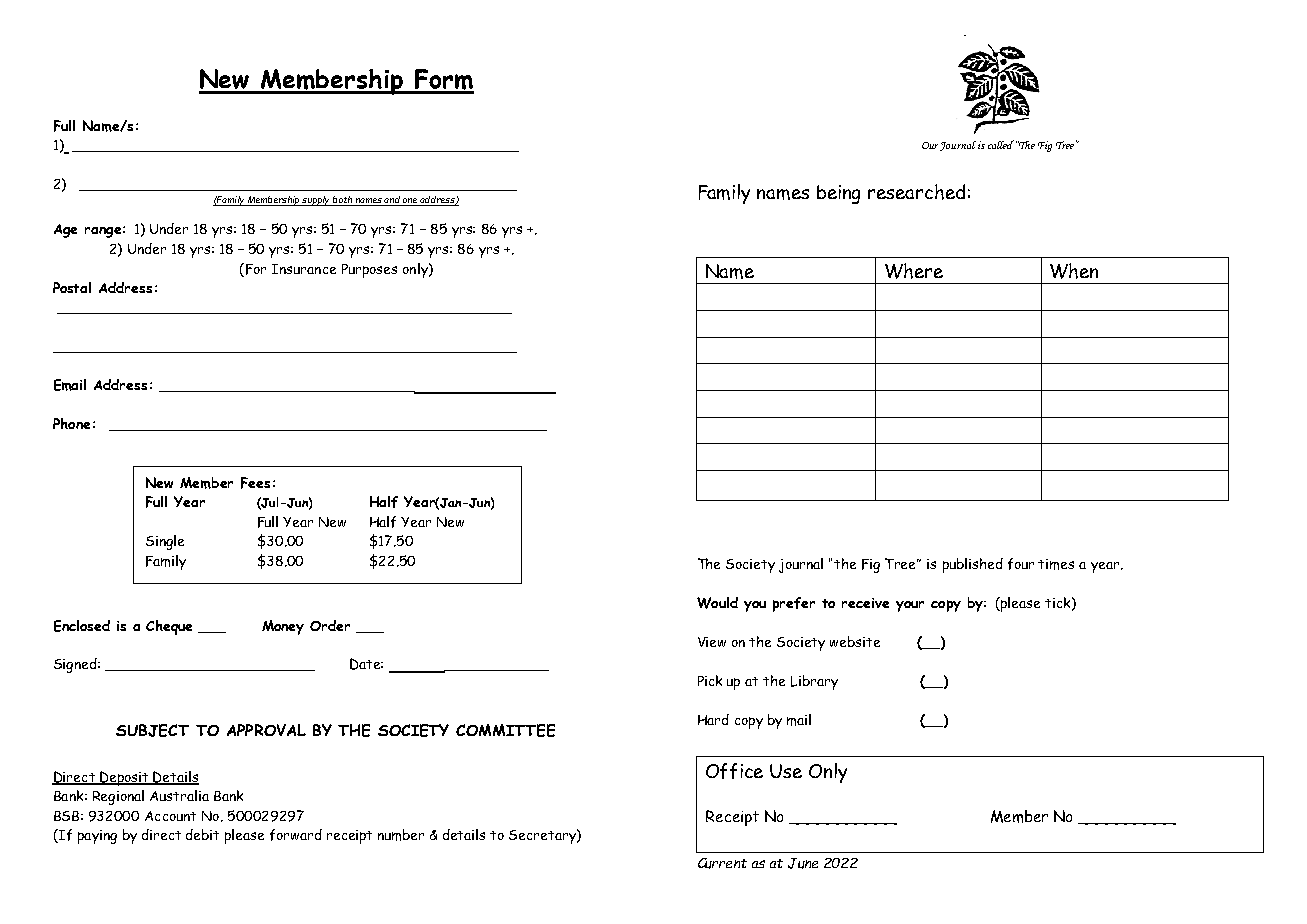  What do you see at coordinates (169, 627) in the screenshot?
I see `Cheque` at bounding box center [169, 627].
